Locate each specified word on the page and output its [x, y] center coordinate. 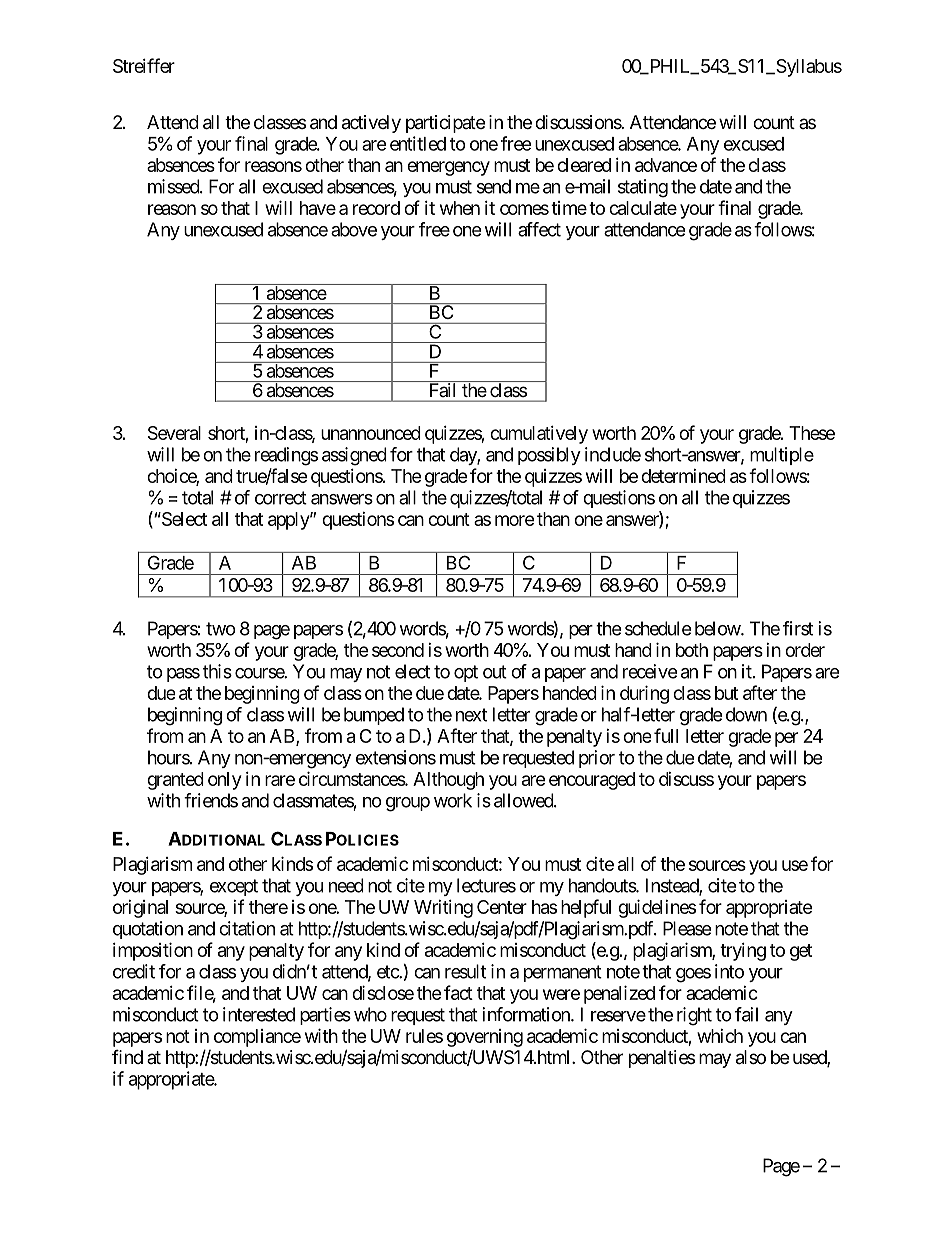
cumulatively [539, 435]
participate [445, 124]
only [224, 781]
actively [371, 124]
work [453, 800]
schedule [658, 628]
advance [666, 165]
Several [174, 433]
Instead [673, 886]
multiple [782, 456]
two [221, 629]
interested [259, 1014]
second [398, 650]
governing [485, 1038]
